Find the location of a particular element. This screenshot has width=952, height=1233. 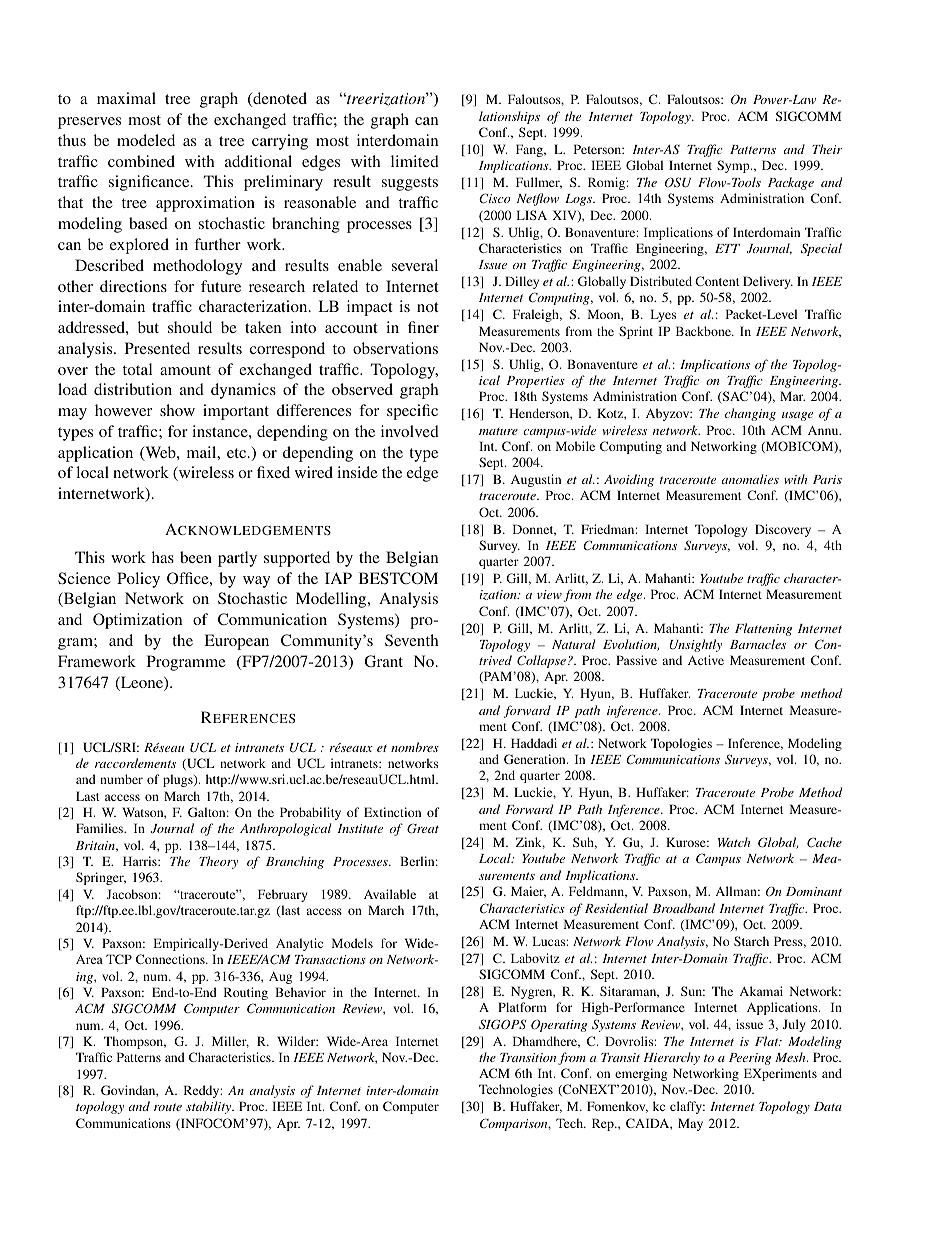

modeled is located at coordinates (146, 140).
